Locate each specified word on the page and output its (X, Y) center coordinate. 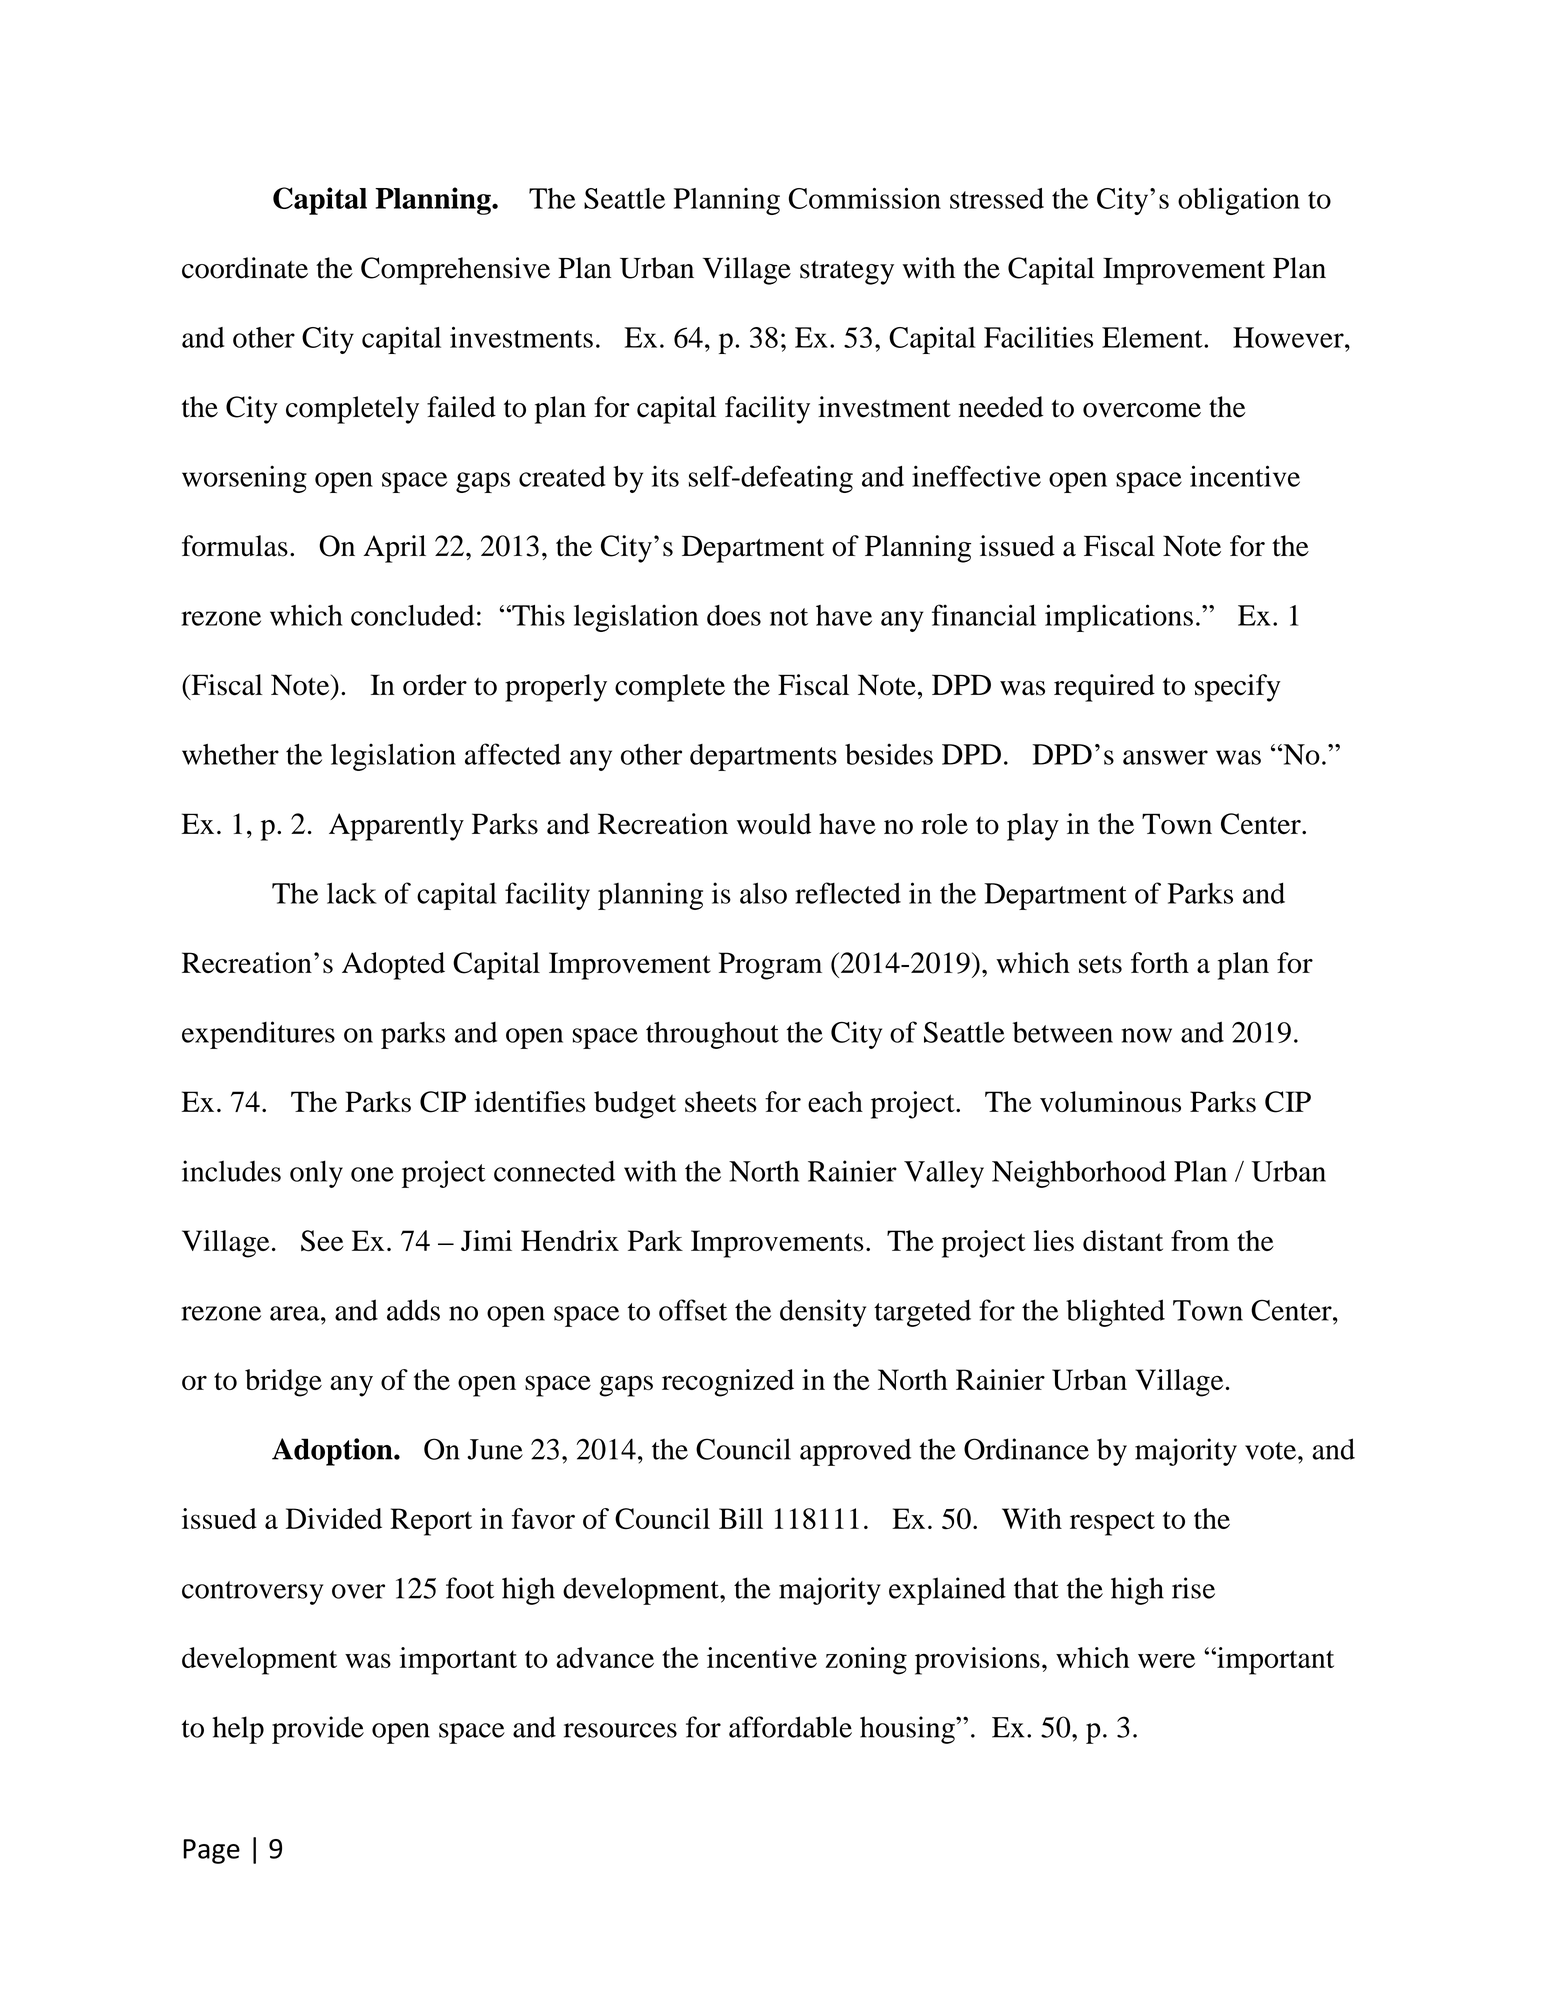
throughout (712, 1035)
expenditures (258, 1035)
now (1147, 1035)
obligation (1239, 201)
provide (318, 1730)
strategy (847, 273)
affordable (790, 1727)
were (1166, 1660)
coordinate (245, 268)
